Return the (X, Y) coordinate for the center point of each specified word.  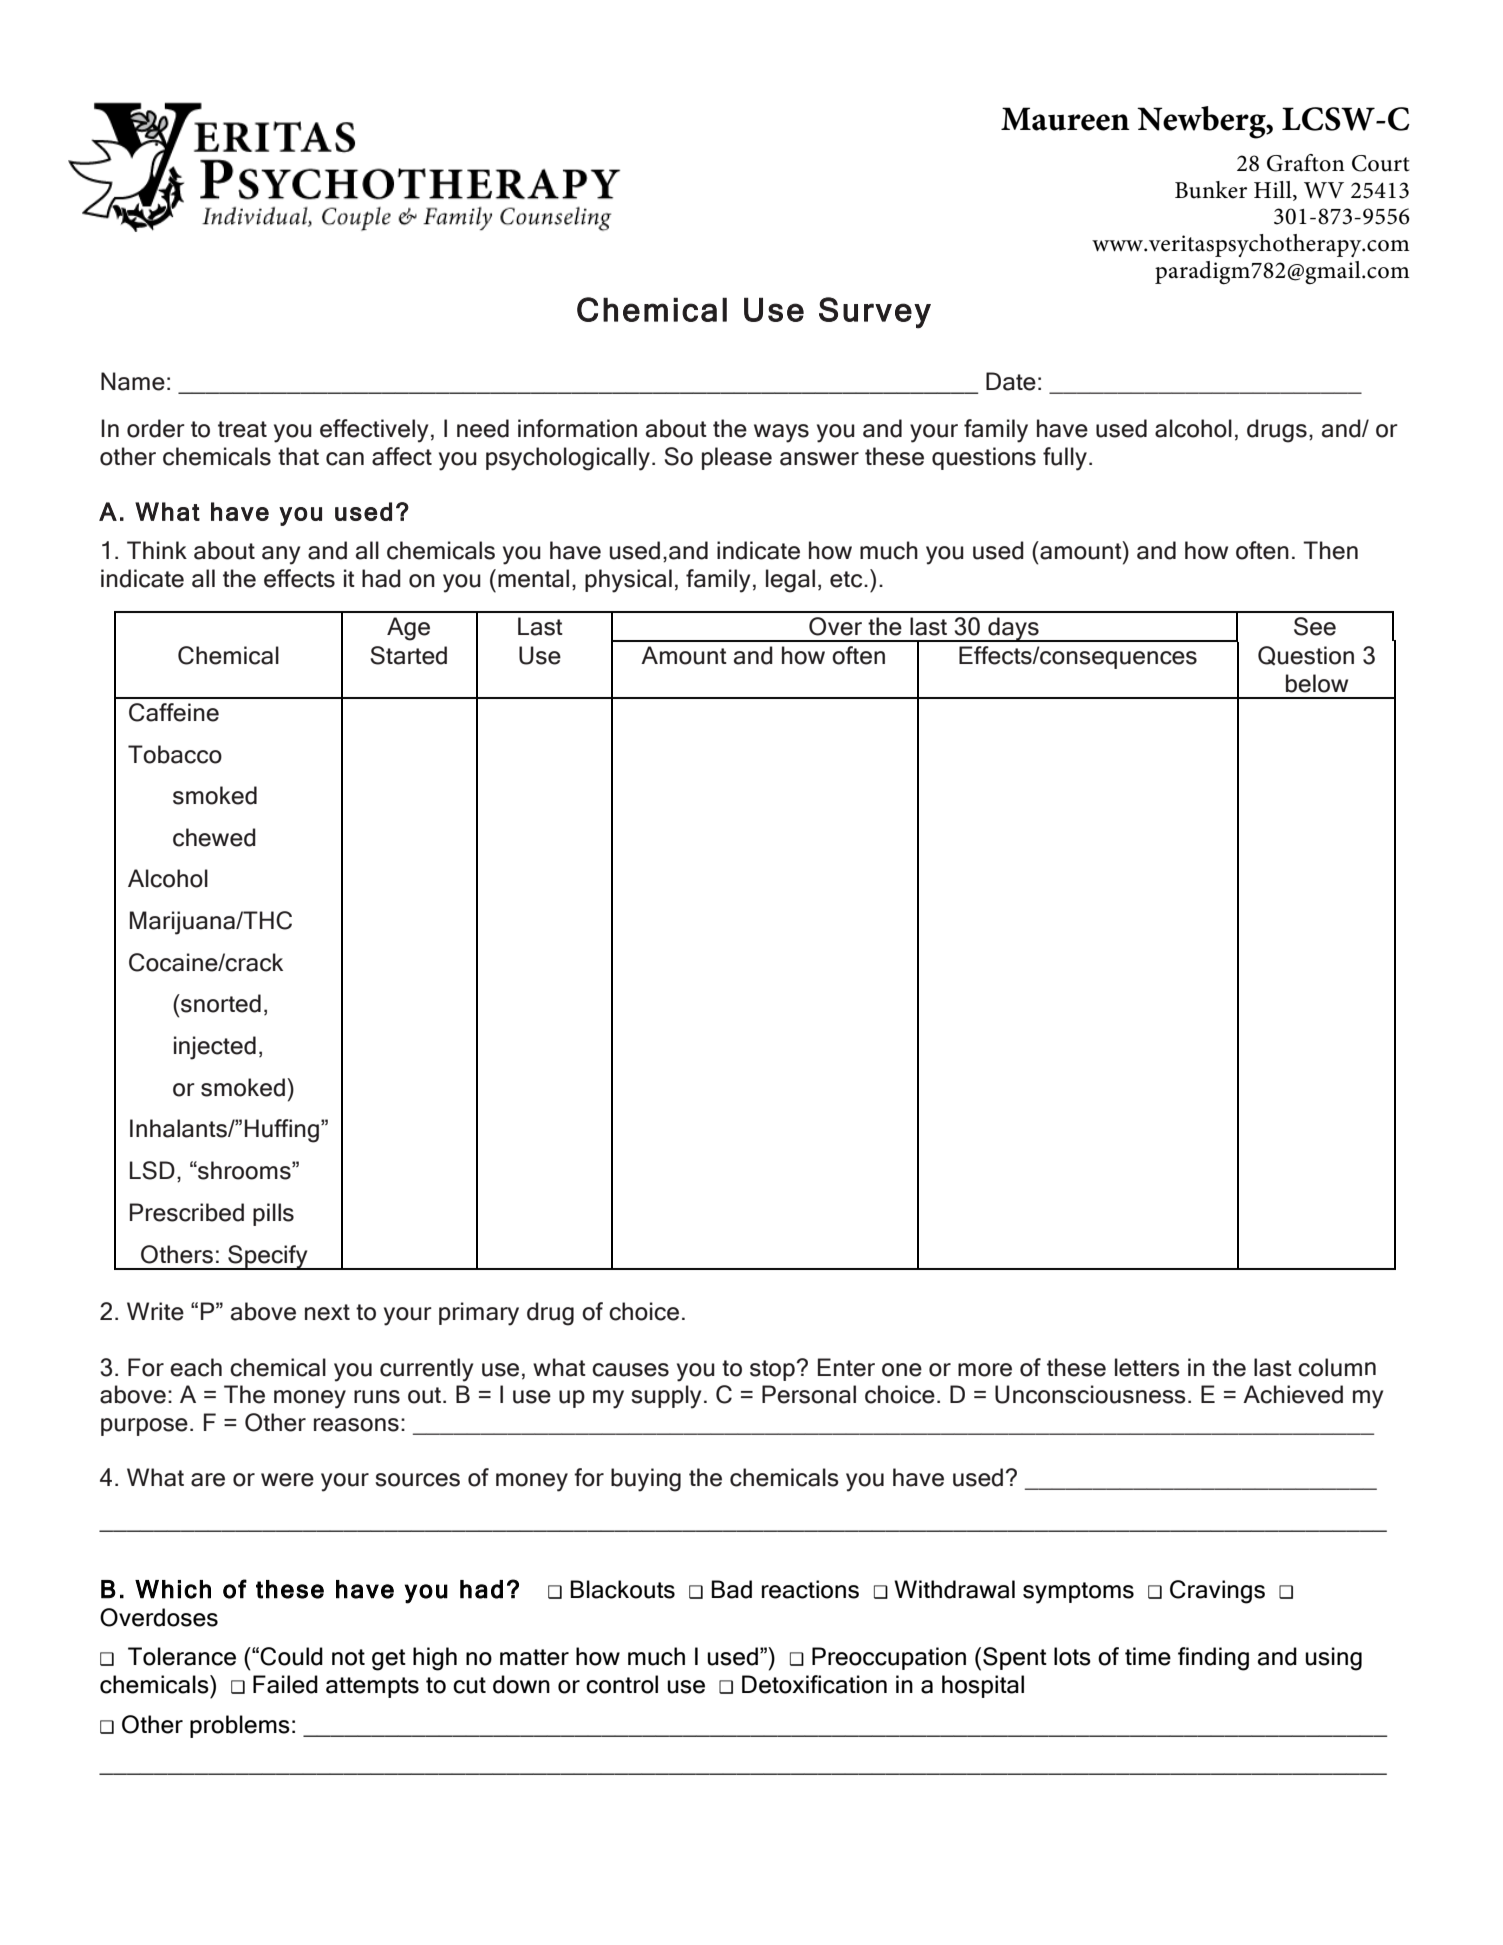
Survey (875, 313)
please (737, 458)
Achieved (1293, 1394)
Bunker (1211, 190)
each (196, 1367)
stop (773, 1370)
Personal (809, 1394)
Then (1330, 550)
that (298, 456)
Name (133, 381)
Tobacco (175, 754)
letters (1147, 1367)
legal (790, 581)
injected (215, 1048)
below (1317, 683)
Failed (285, 1684)
